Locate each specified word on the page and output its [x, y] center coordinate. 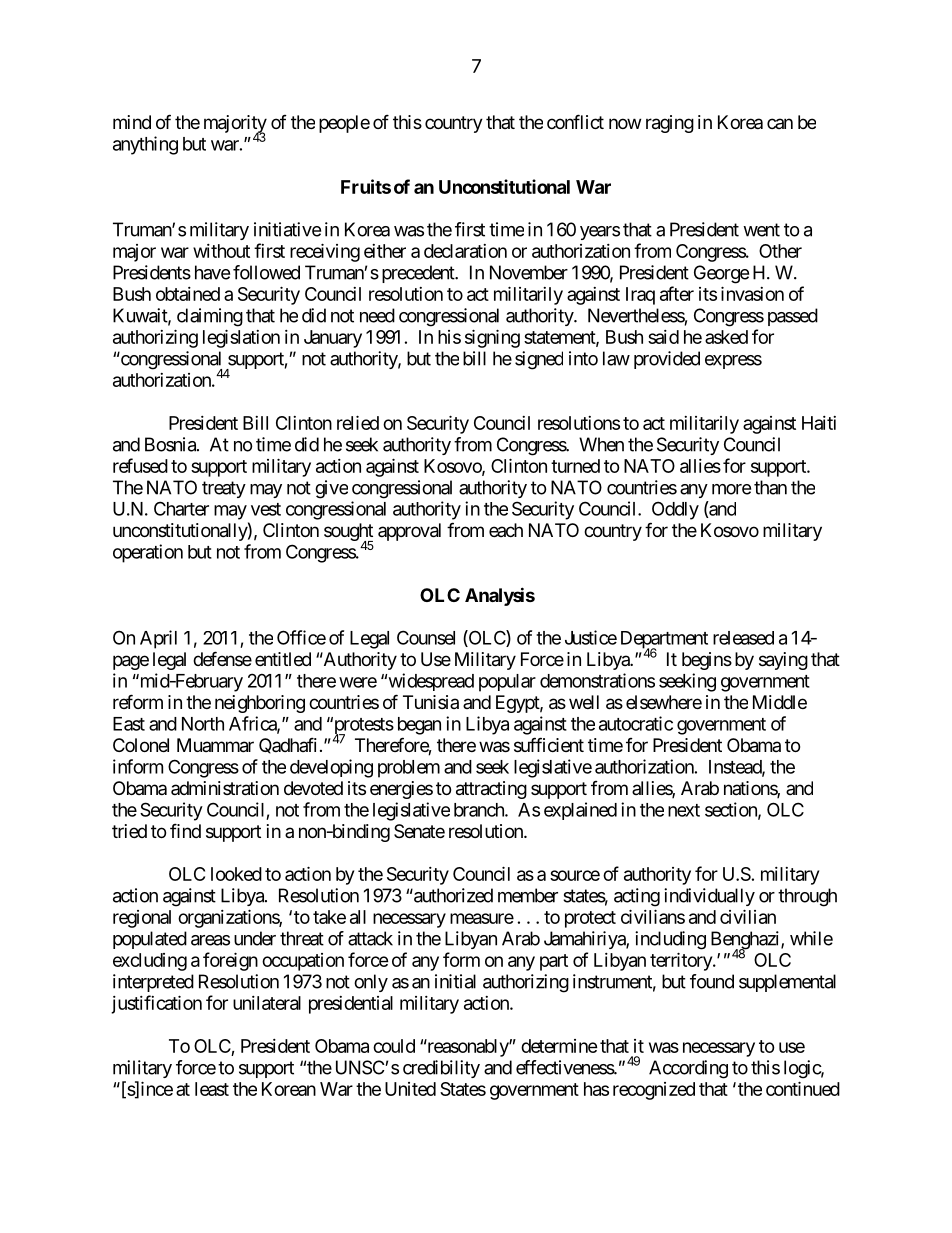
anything [145, 145]
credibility [441, 1069]
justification [156, 1004]
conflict [575, 121]
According [688, 1069]
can [780, 123]
